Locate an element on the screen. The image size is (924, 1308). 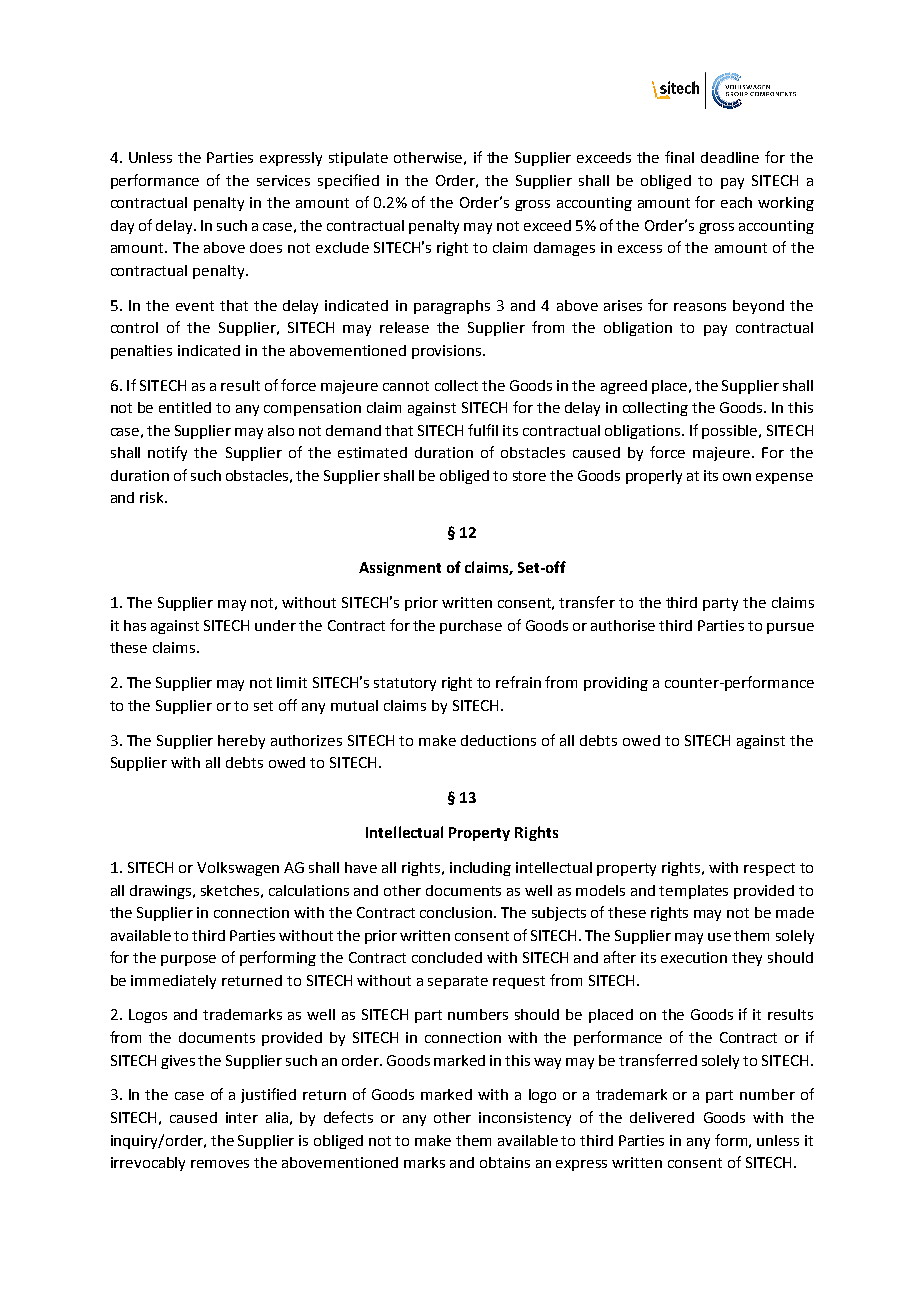
stipulate is located at coordinates (358, 159).
